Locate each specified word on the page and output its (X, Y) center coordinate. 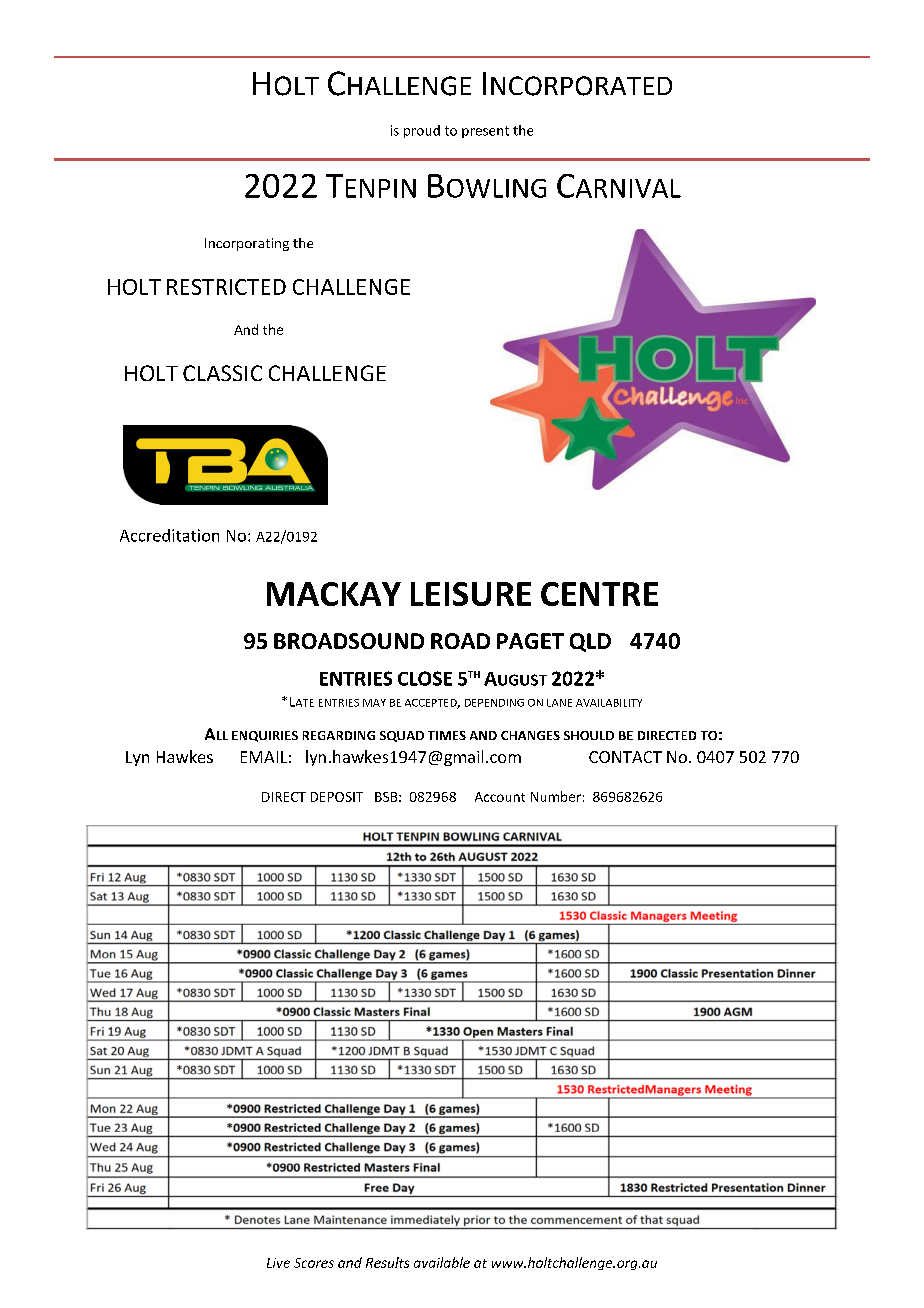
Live (278, 1263)
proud (422, 131)
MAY (374, 703)
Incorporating (247, 244)
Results (387, 1262)
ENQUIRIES (265, 736)
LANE (559, 703)
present (485, 132)
